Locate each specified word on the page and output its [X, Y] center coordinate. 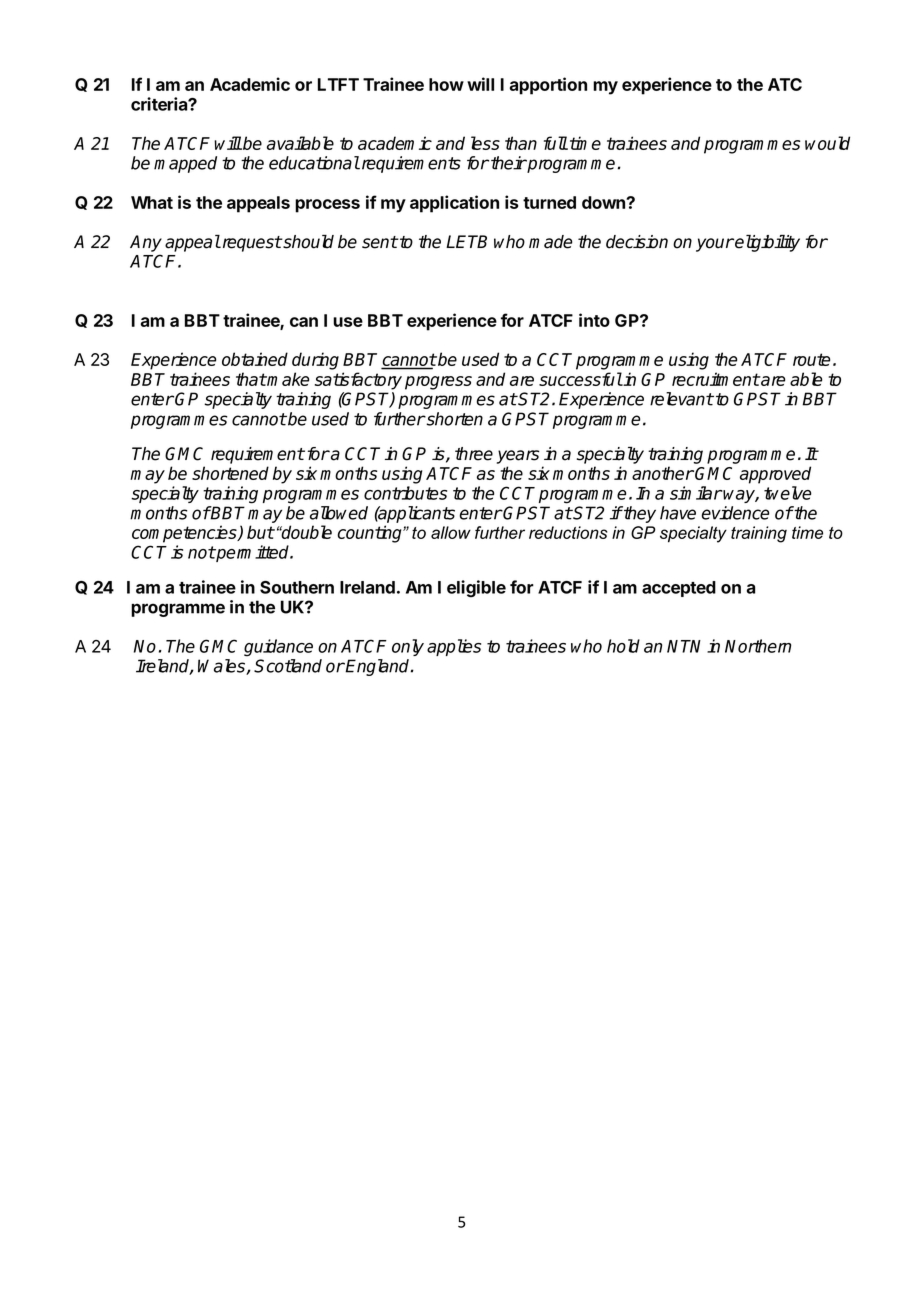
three [474, 454]
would [827, 143]
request [251, 244]
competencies [185, 534]
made [550, 242]
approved [775, 475]
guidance [278, 648]
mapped [185, 164]
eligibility [766, 243]
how [446, 84]
